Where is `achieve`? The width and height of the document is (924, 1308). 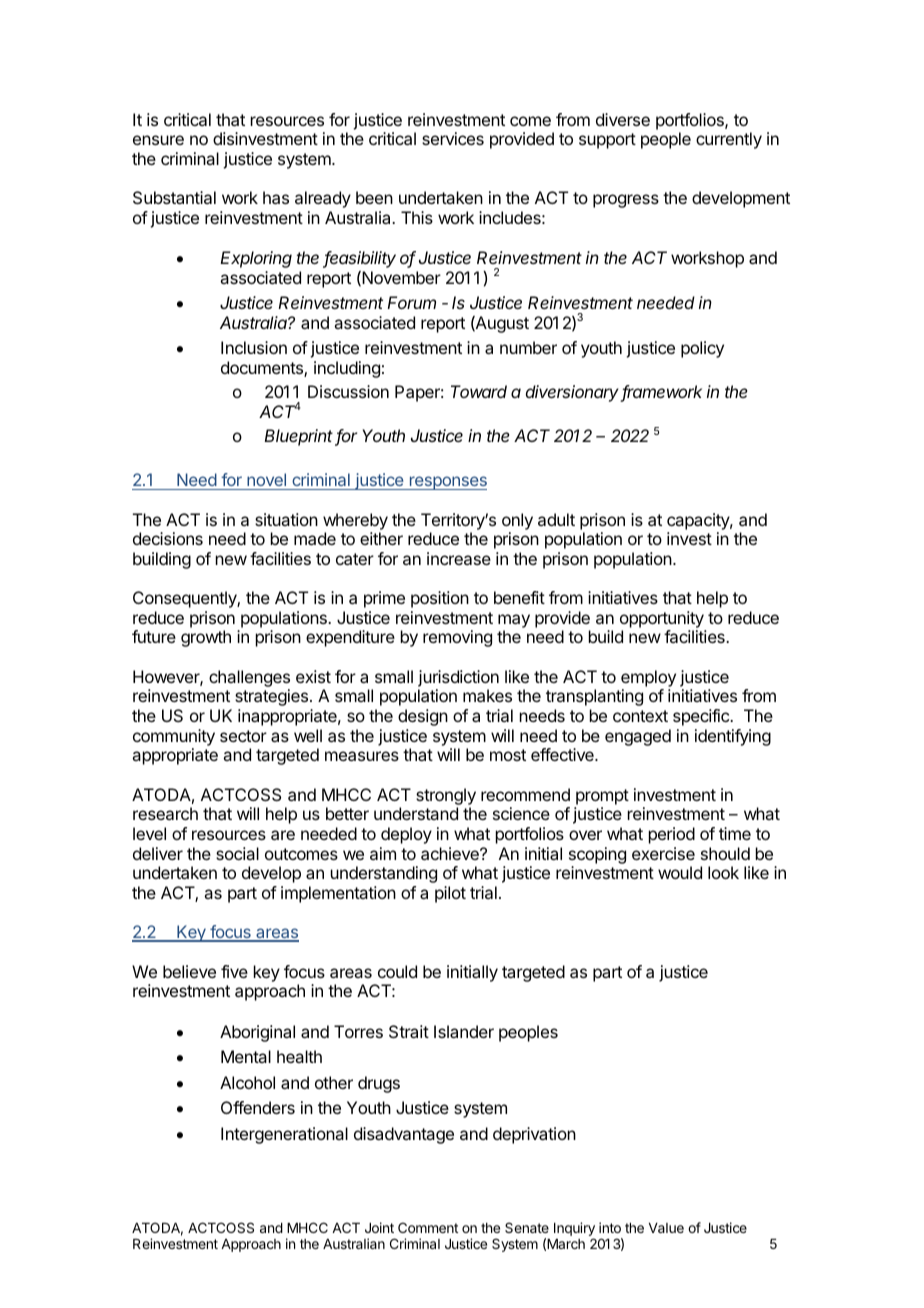
achieve is located at coordinates (451, 853).
